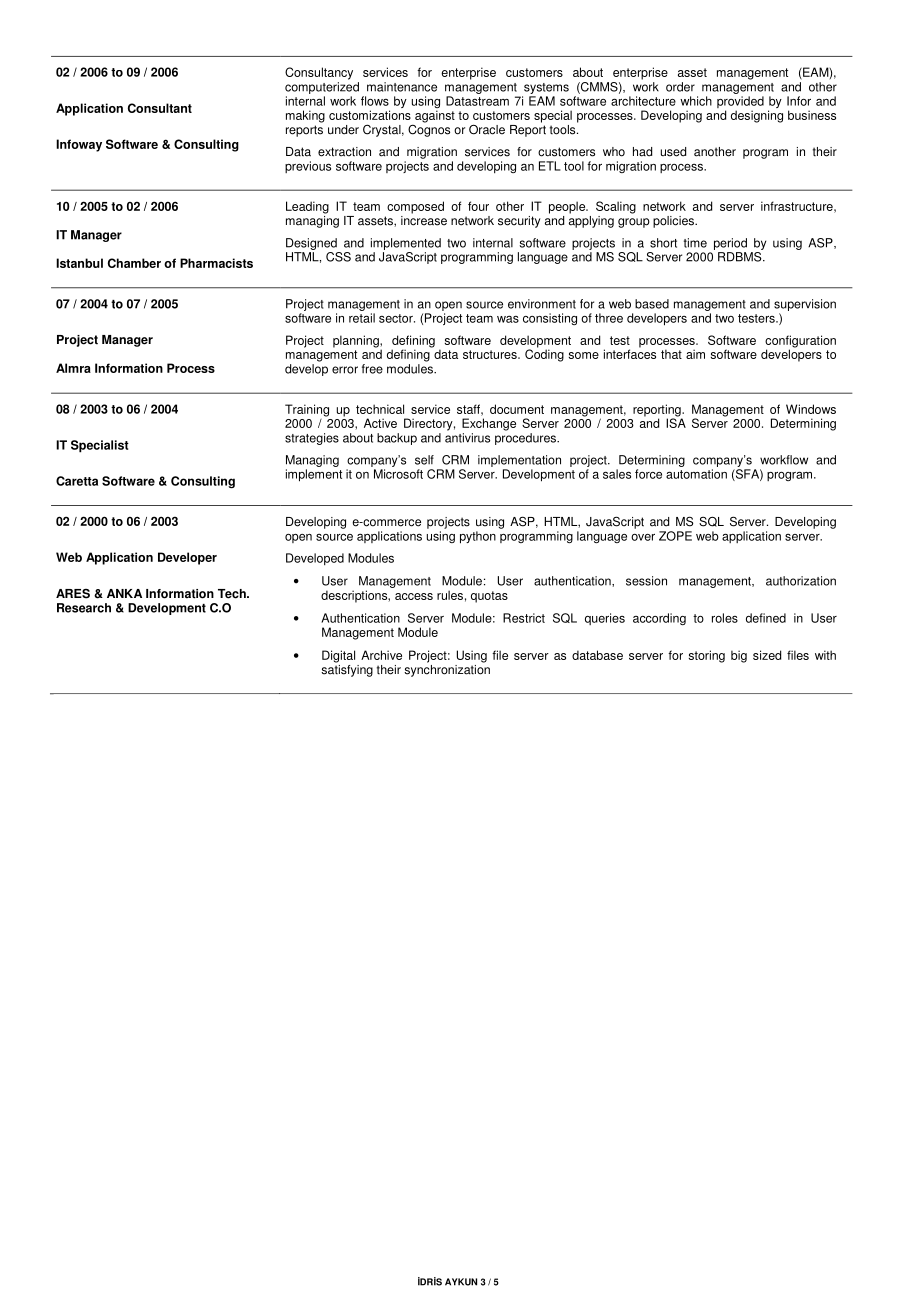 This screenshot has height=1308, width=924. Describe the element at coordinates (740, 103) in the screenshot. I see `provided` at that location.
